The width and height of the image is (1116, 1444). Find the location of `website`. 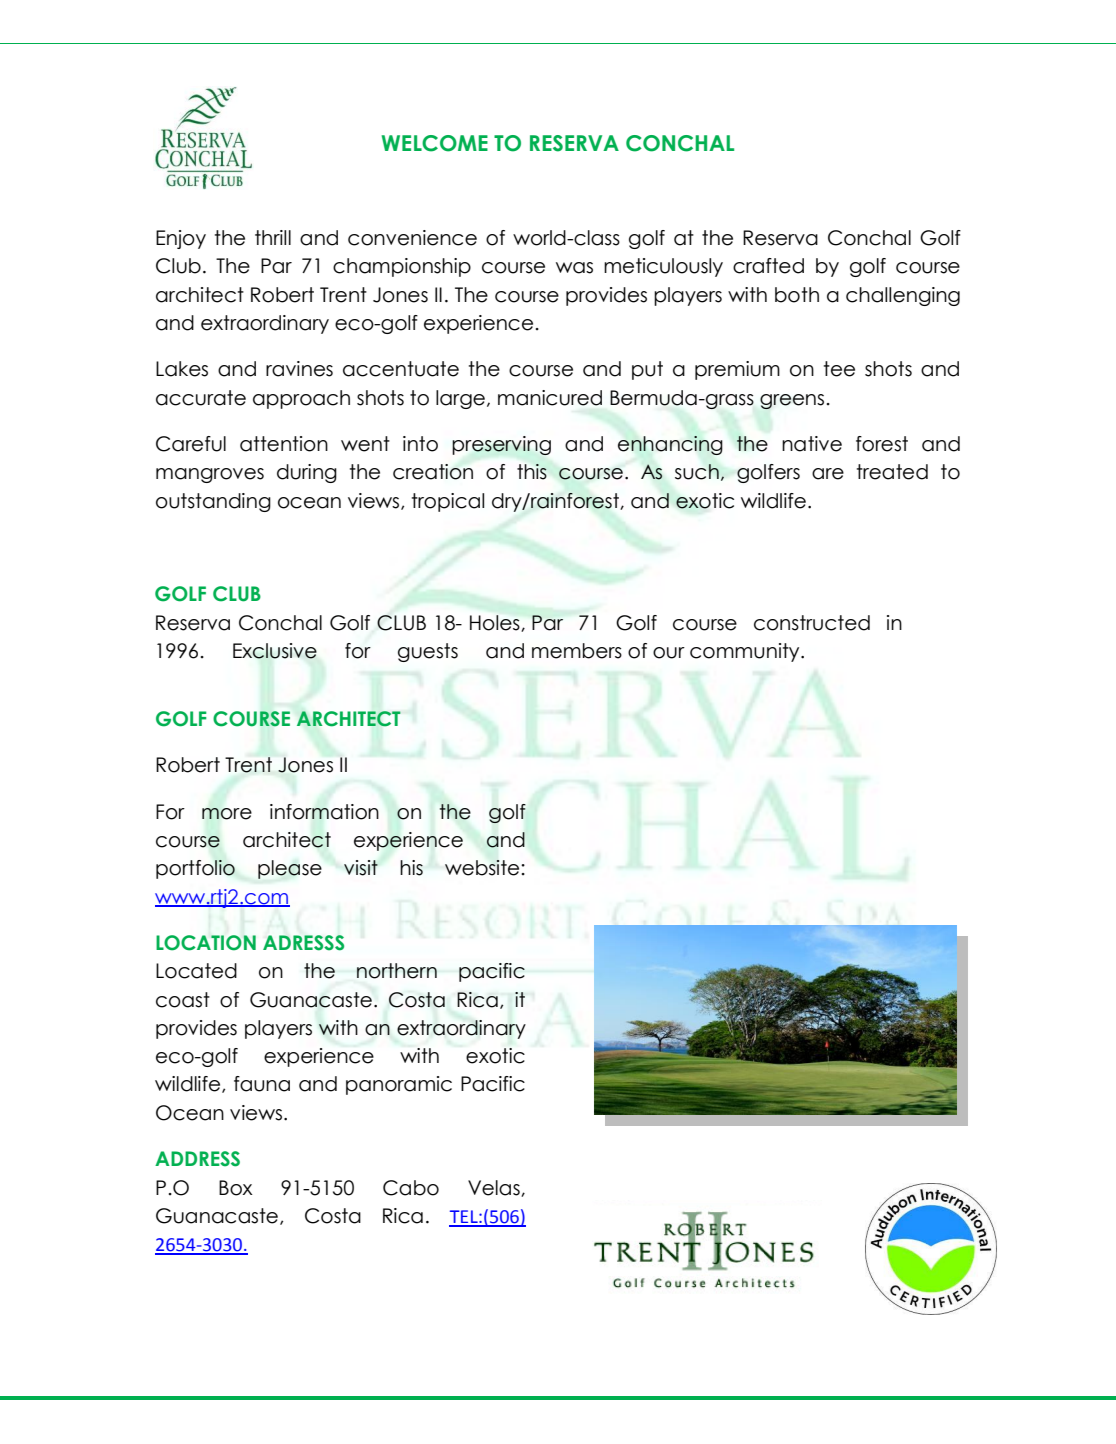

website is located at coordinates (483, 868).
